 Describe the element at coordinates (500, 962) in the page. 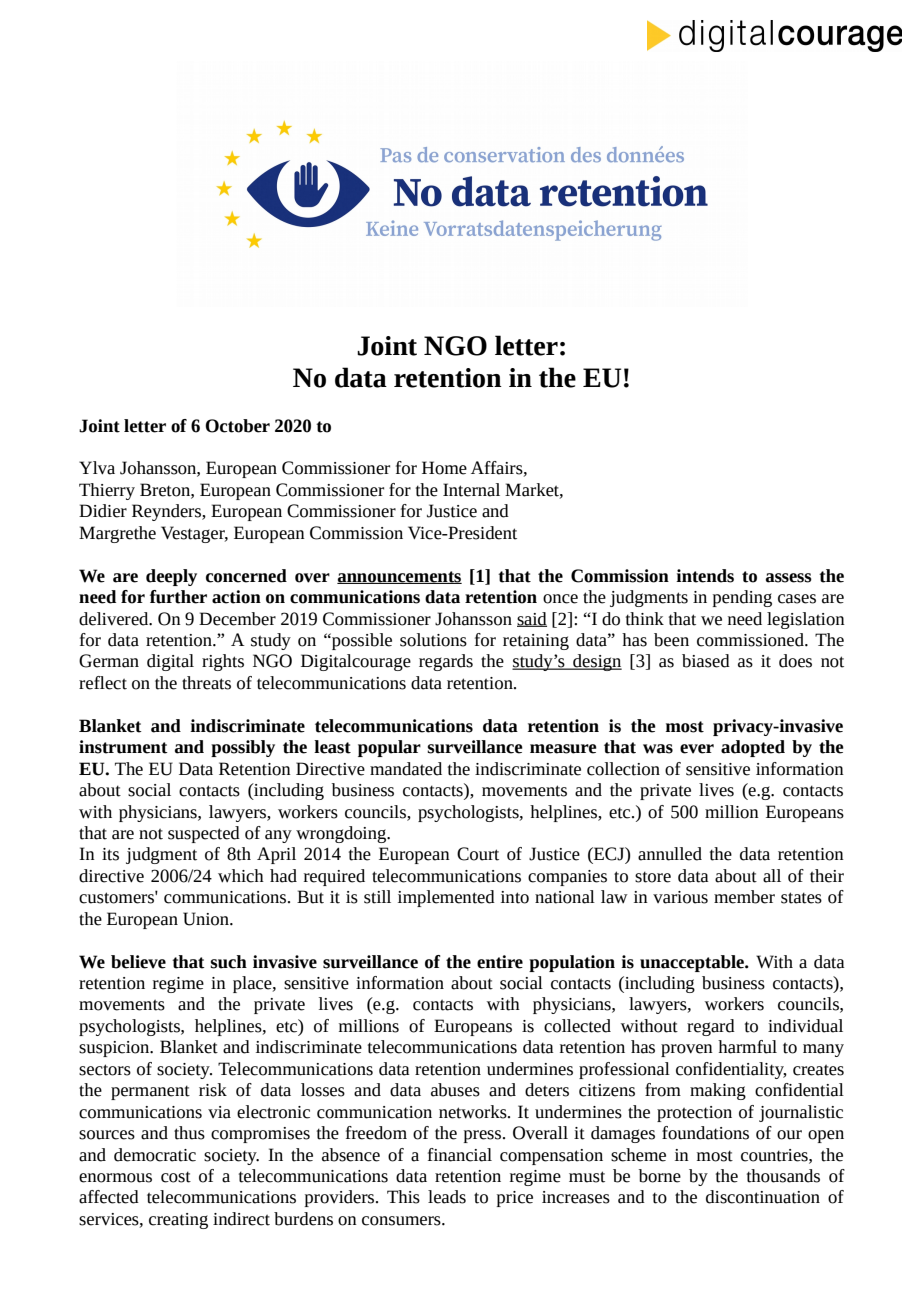

I see `entire` at that location.
